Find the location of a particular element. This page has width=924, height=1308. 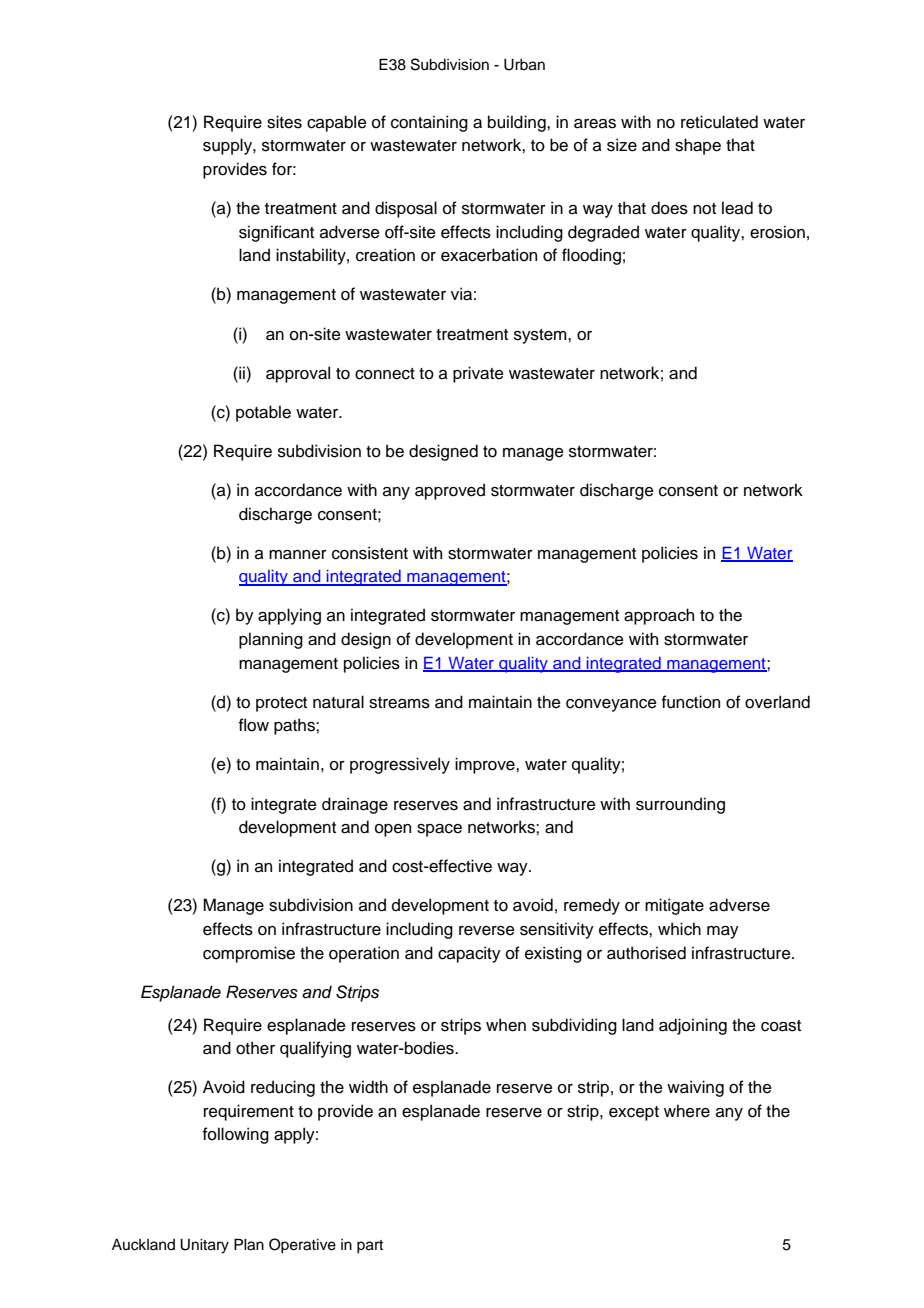

capable is located at coordinates (337, 123).
